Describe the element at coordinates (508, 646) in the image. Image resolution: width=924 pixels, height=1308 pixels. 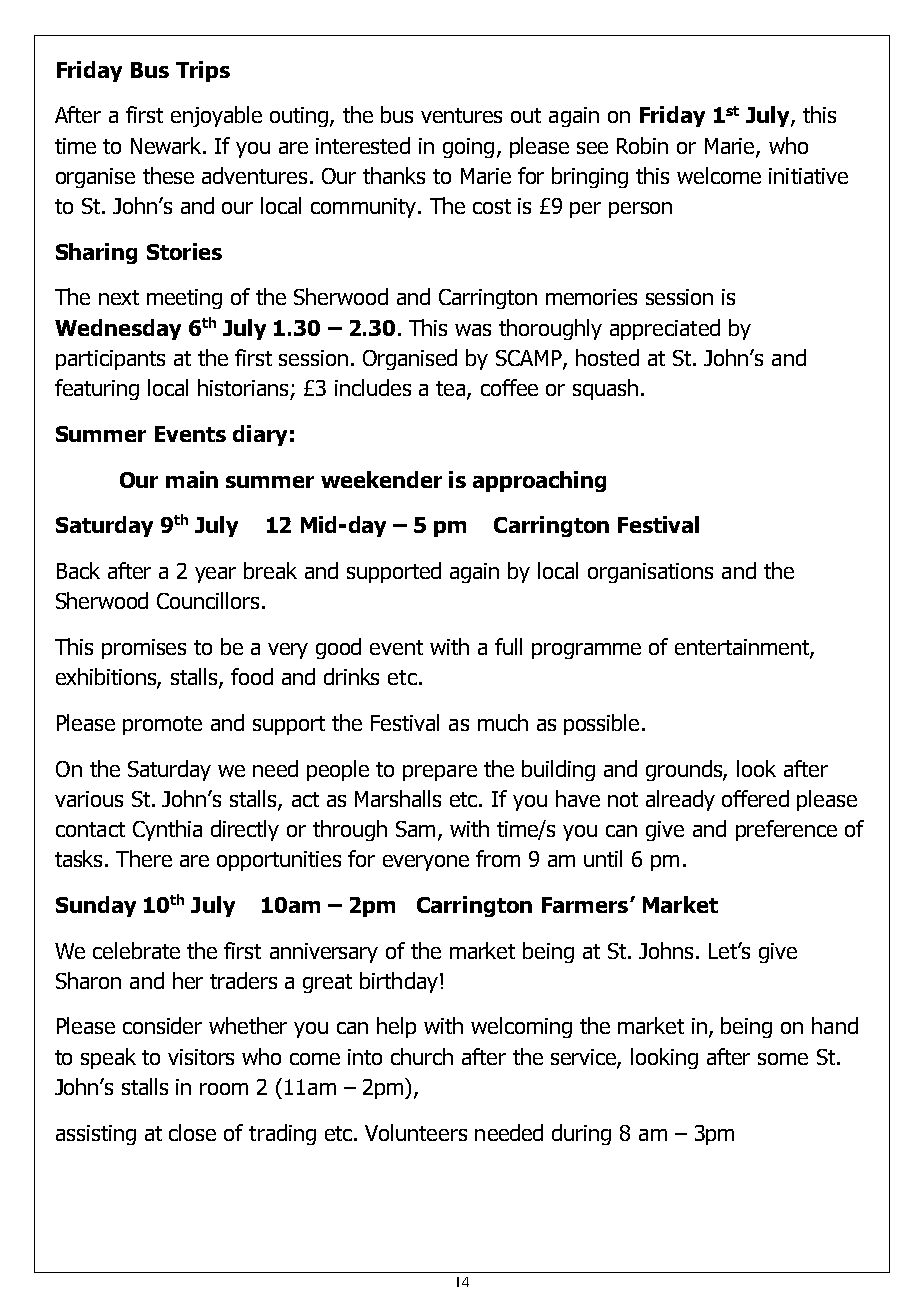
I see `full` at that location.
